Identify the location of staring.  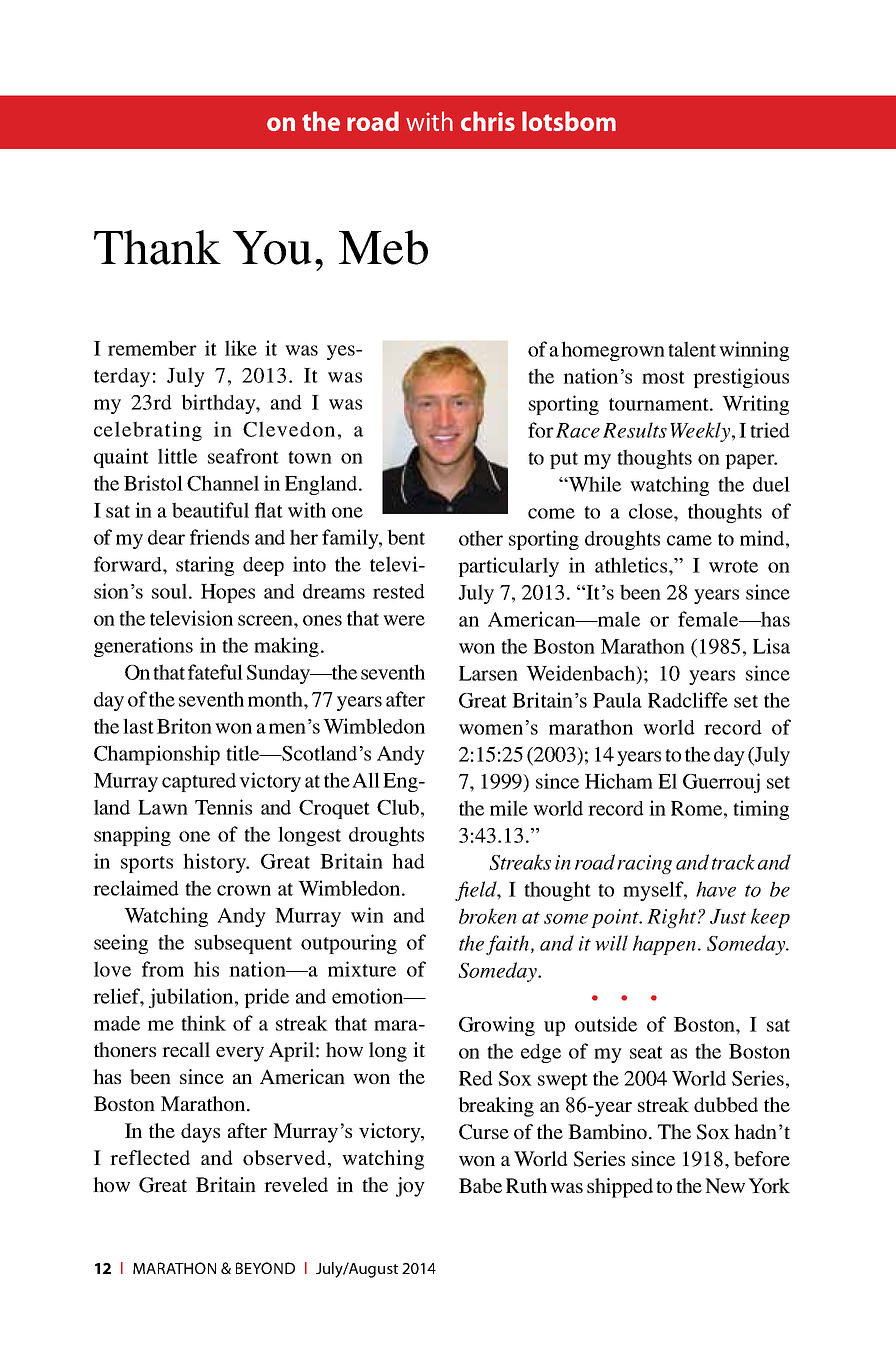
(205, 566).
